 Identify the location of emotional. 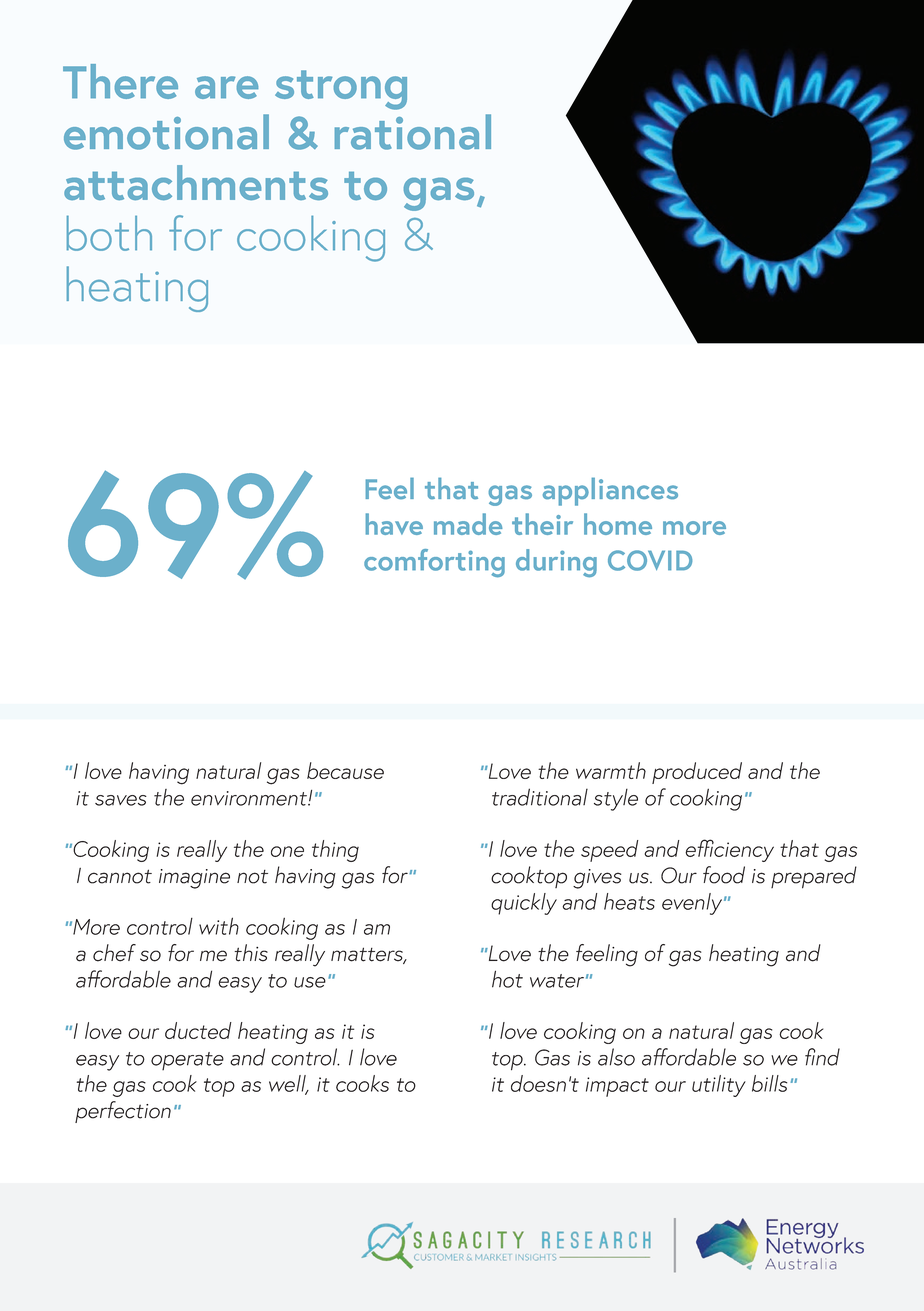
(166, 132).
